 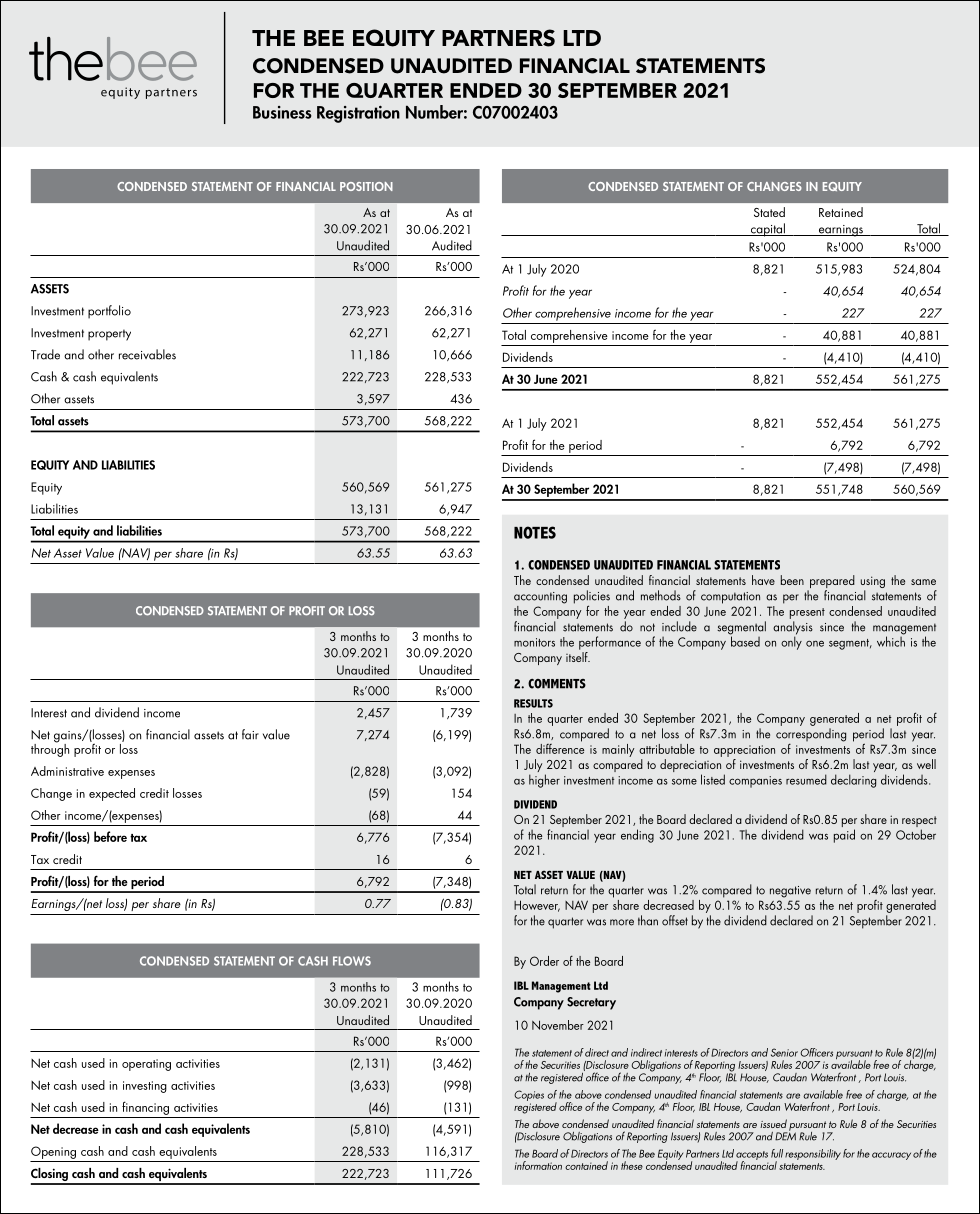 I want to click on Registration, so click(x=358, y=114).
